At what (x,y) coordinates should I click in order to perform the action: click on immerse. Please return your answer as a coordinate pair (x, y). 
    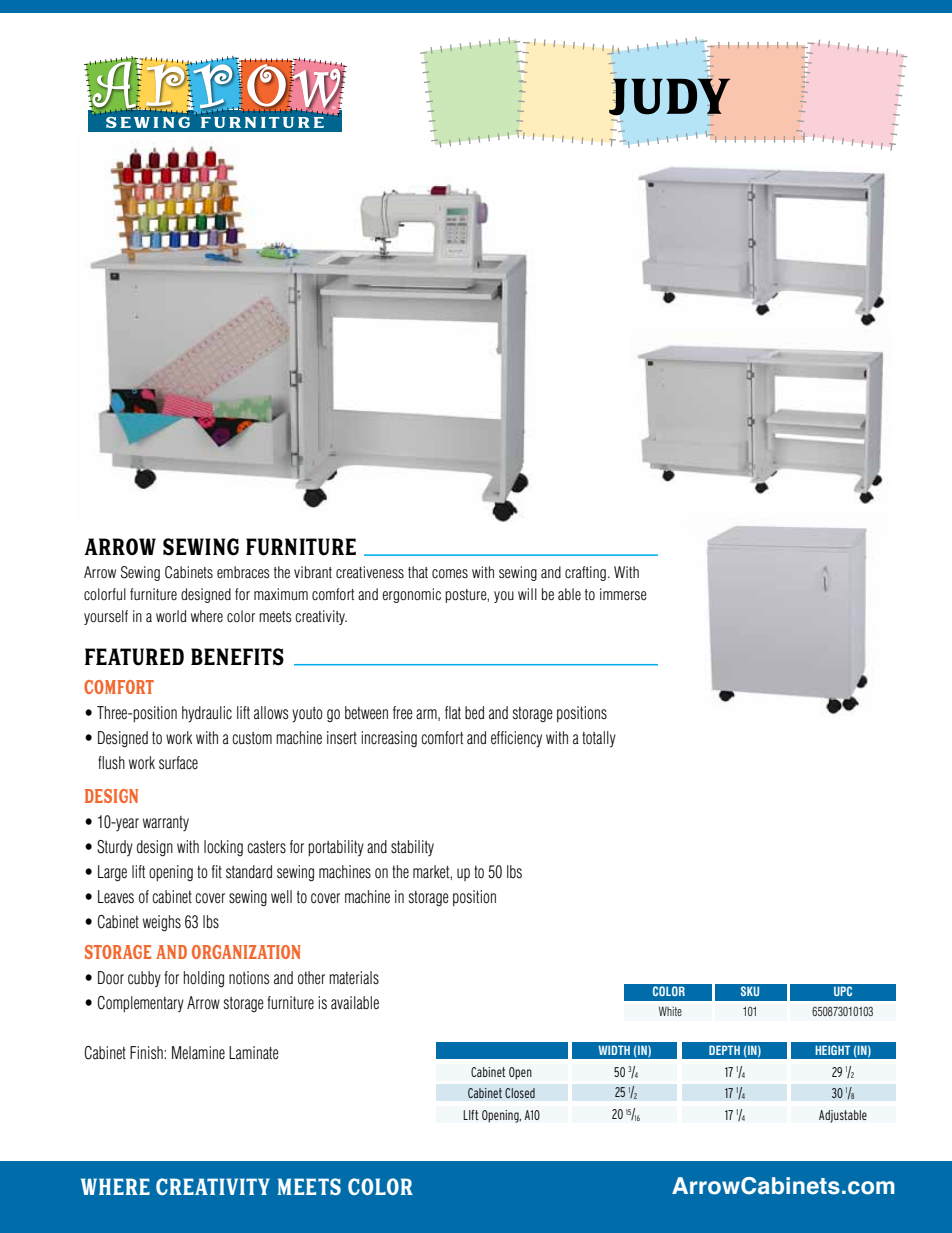
    Looking at the image, I should click on (623, 594).
